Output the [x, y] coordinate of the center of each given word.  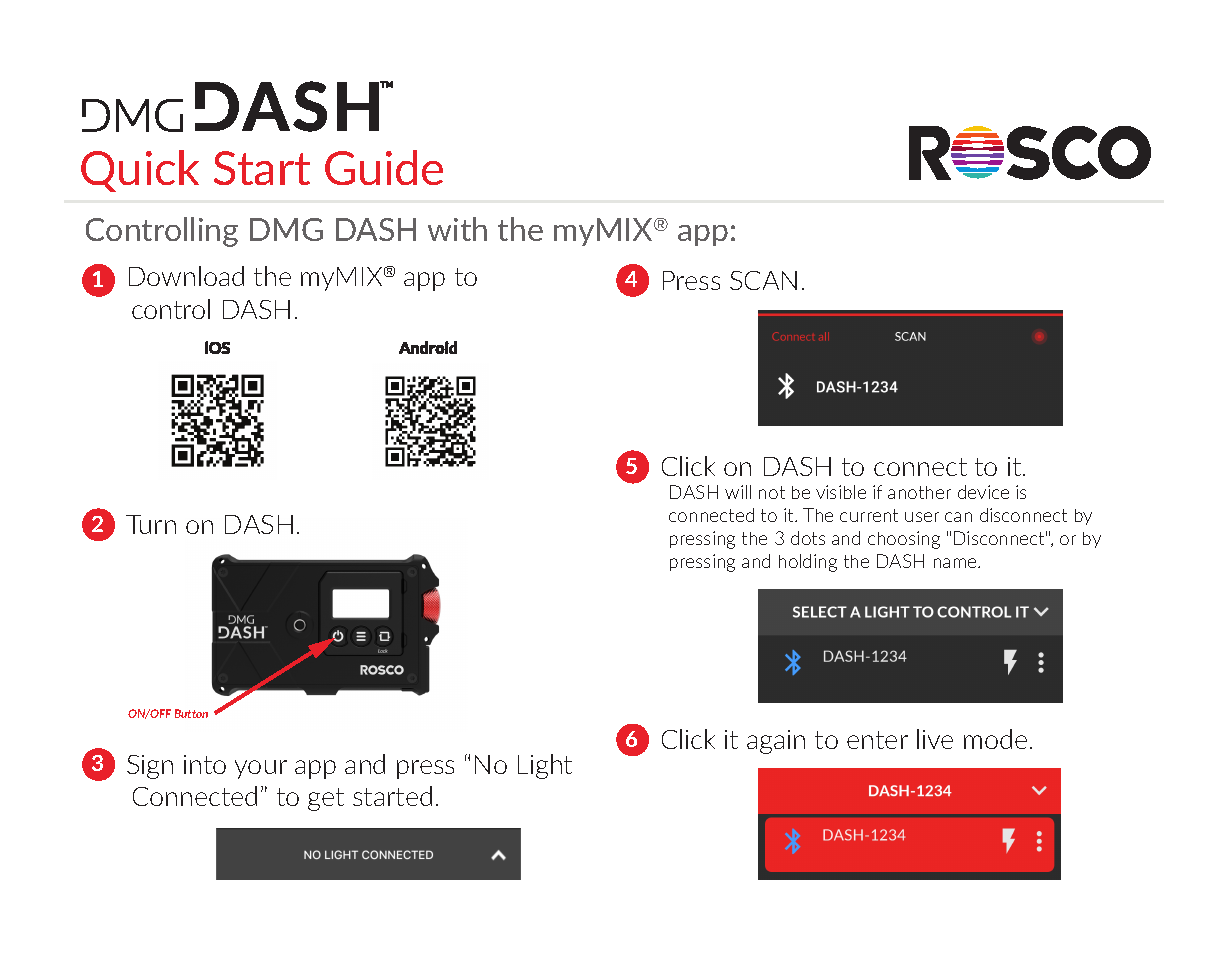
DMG [286, 229]
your [261, 769]
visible [841, 492]
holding [808, 563]
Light [545, 766]
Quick [140, 171]
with [457, 229]
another [919, 492]
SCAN [763, 280]
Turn [151, 524]
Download [186, 276]
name [956, 563]
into [205, 764]
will [738, 492]
